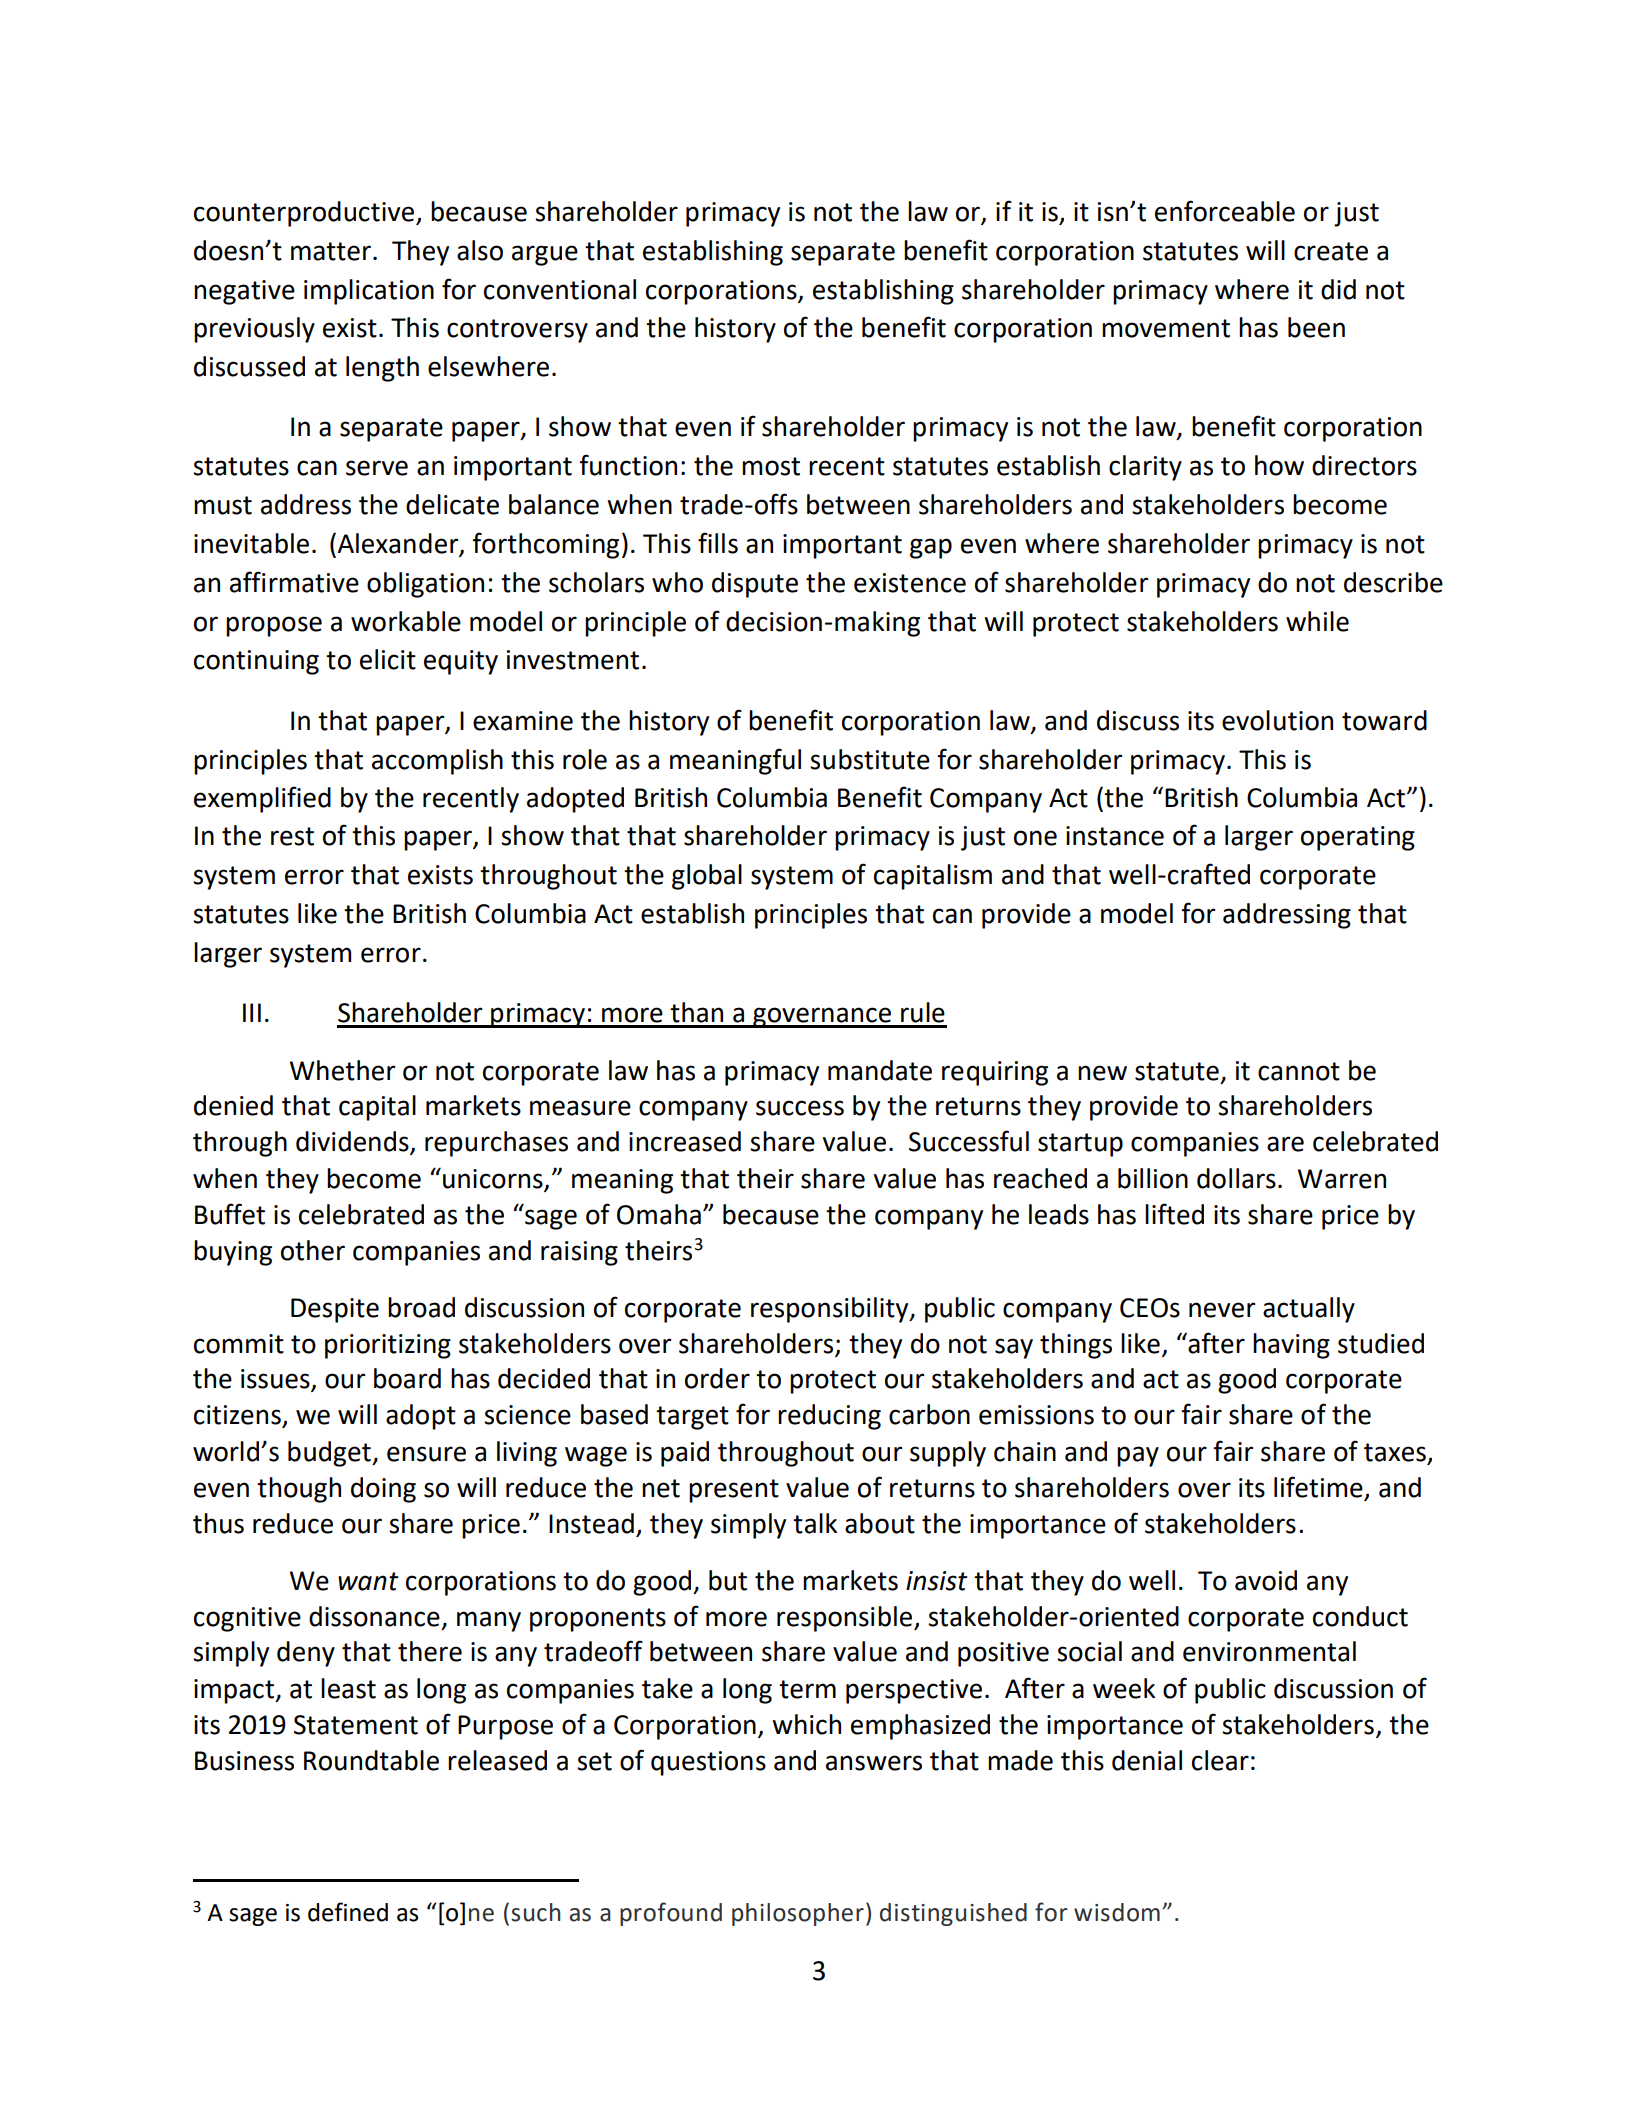 This page has height=2120, width=1638. I want to click on matter, so click(331, 251).
